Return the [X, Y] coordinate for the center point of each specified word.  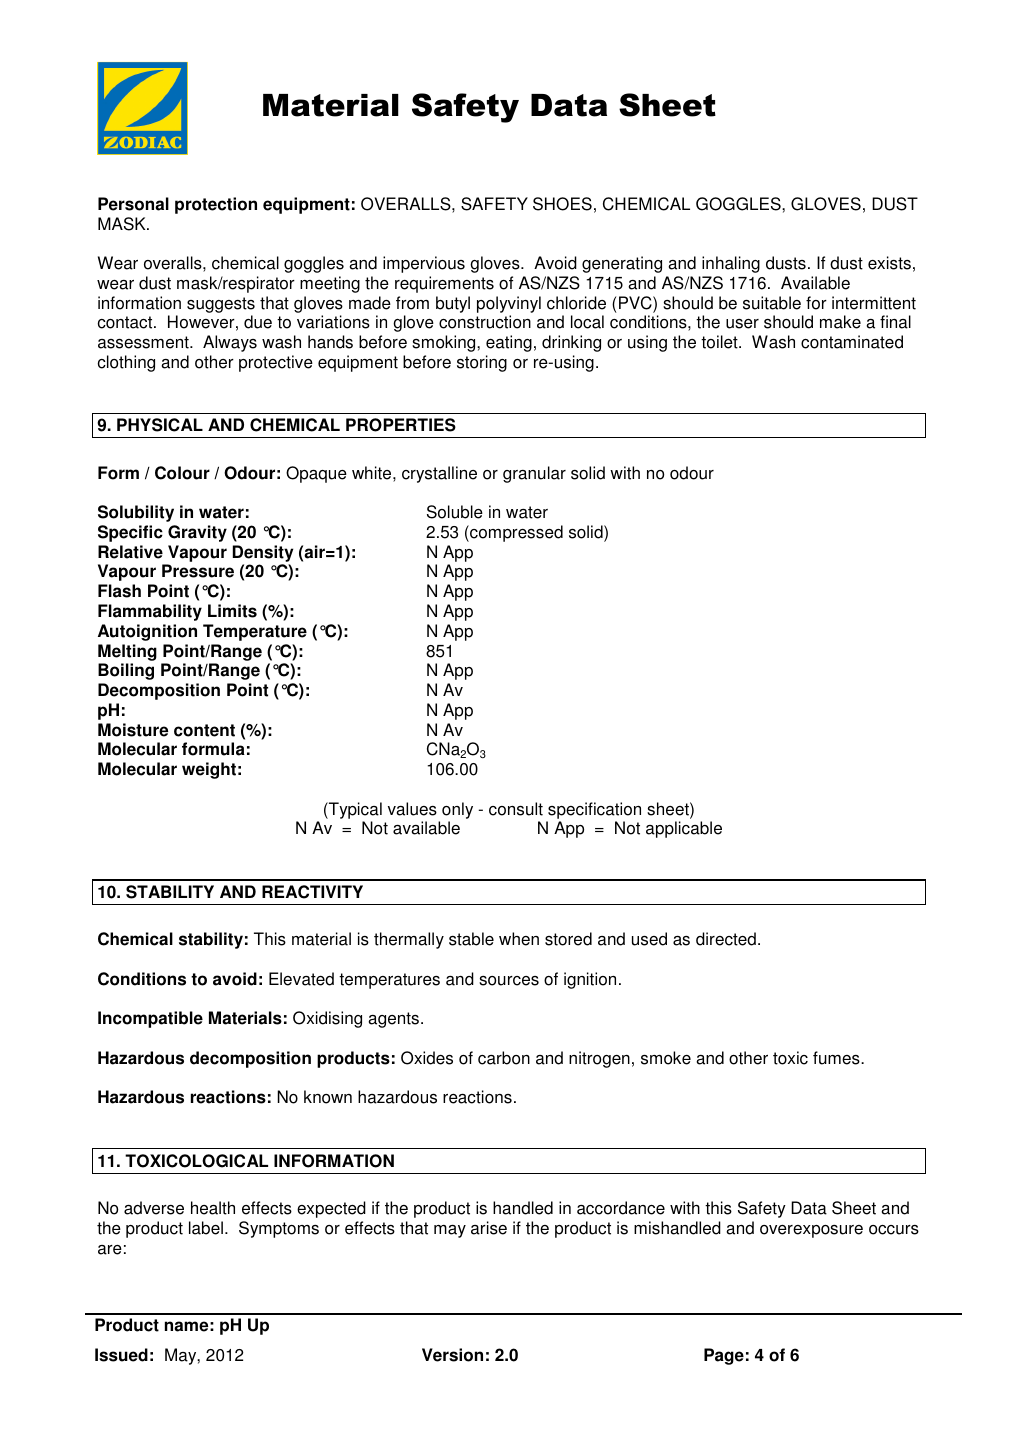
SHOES [562, 204]
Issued [121, 1355]
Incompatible [150, 1019]
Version [452, 1355]
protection [216, 205]
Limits [232, 611]
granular [534, 474]
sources [509, 981]
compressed [515, 533]
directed [726, 939]
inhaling [731, 264]
